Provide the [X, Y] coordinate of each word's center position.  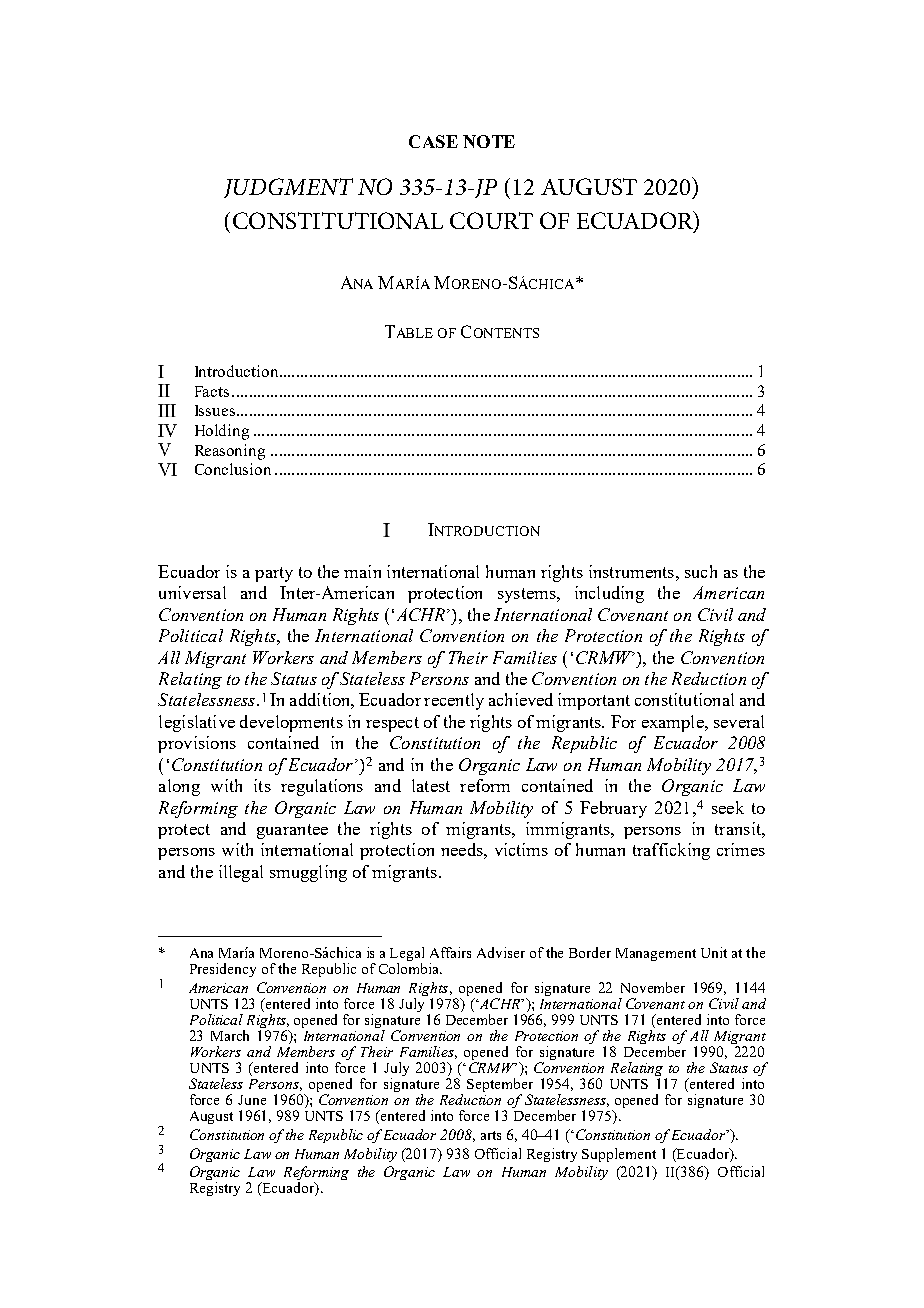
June [252, 1100]
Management [656, 954]
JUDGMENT [288, 188]
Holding [222, 432]
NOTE [489, 141]
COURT [491, 220]
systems [528, 595]
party [274, 574]
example [674, 723]
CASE [433, 141]
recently [454, 701]
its [262, 785]
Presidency [223, 970]
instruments [631, 571]
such [701, 571]
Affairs [450, 952]
